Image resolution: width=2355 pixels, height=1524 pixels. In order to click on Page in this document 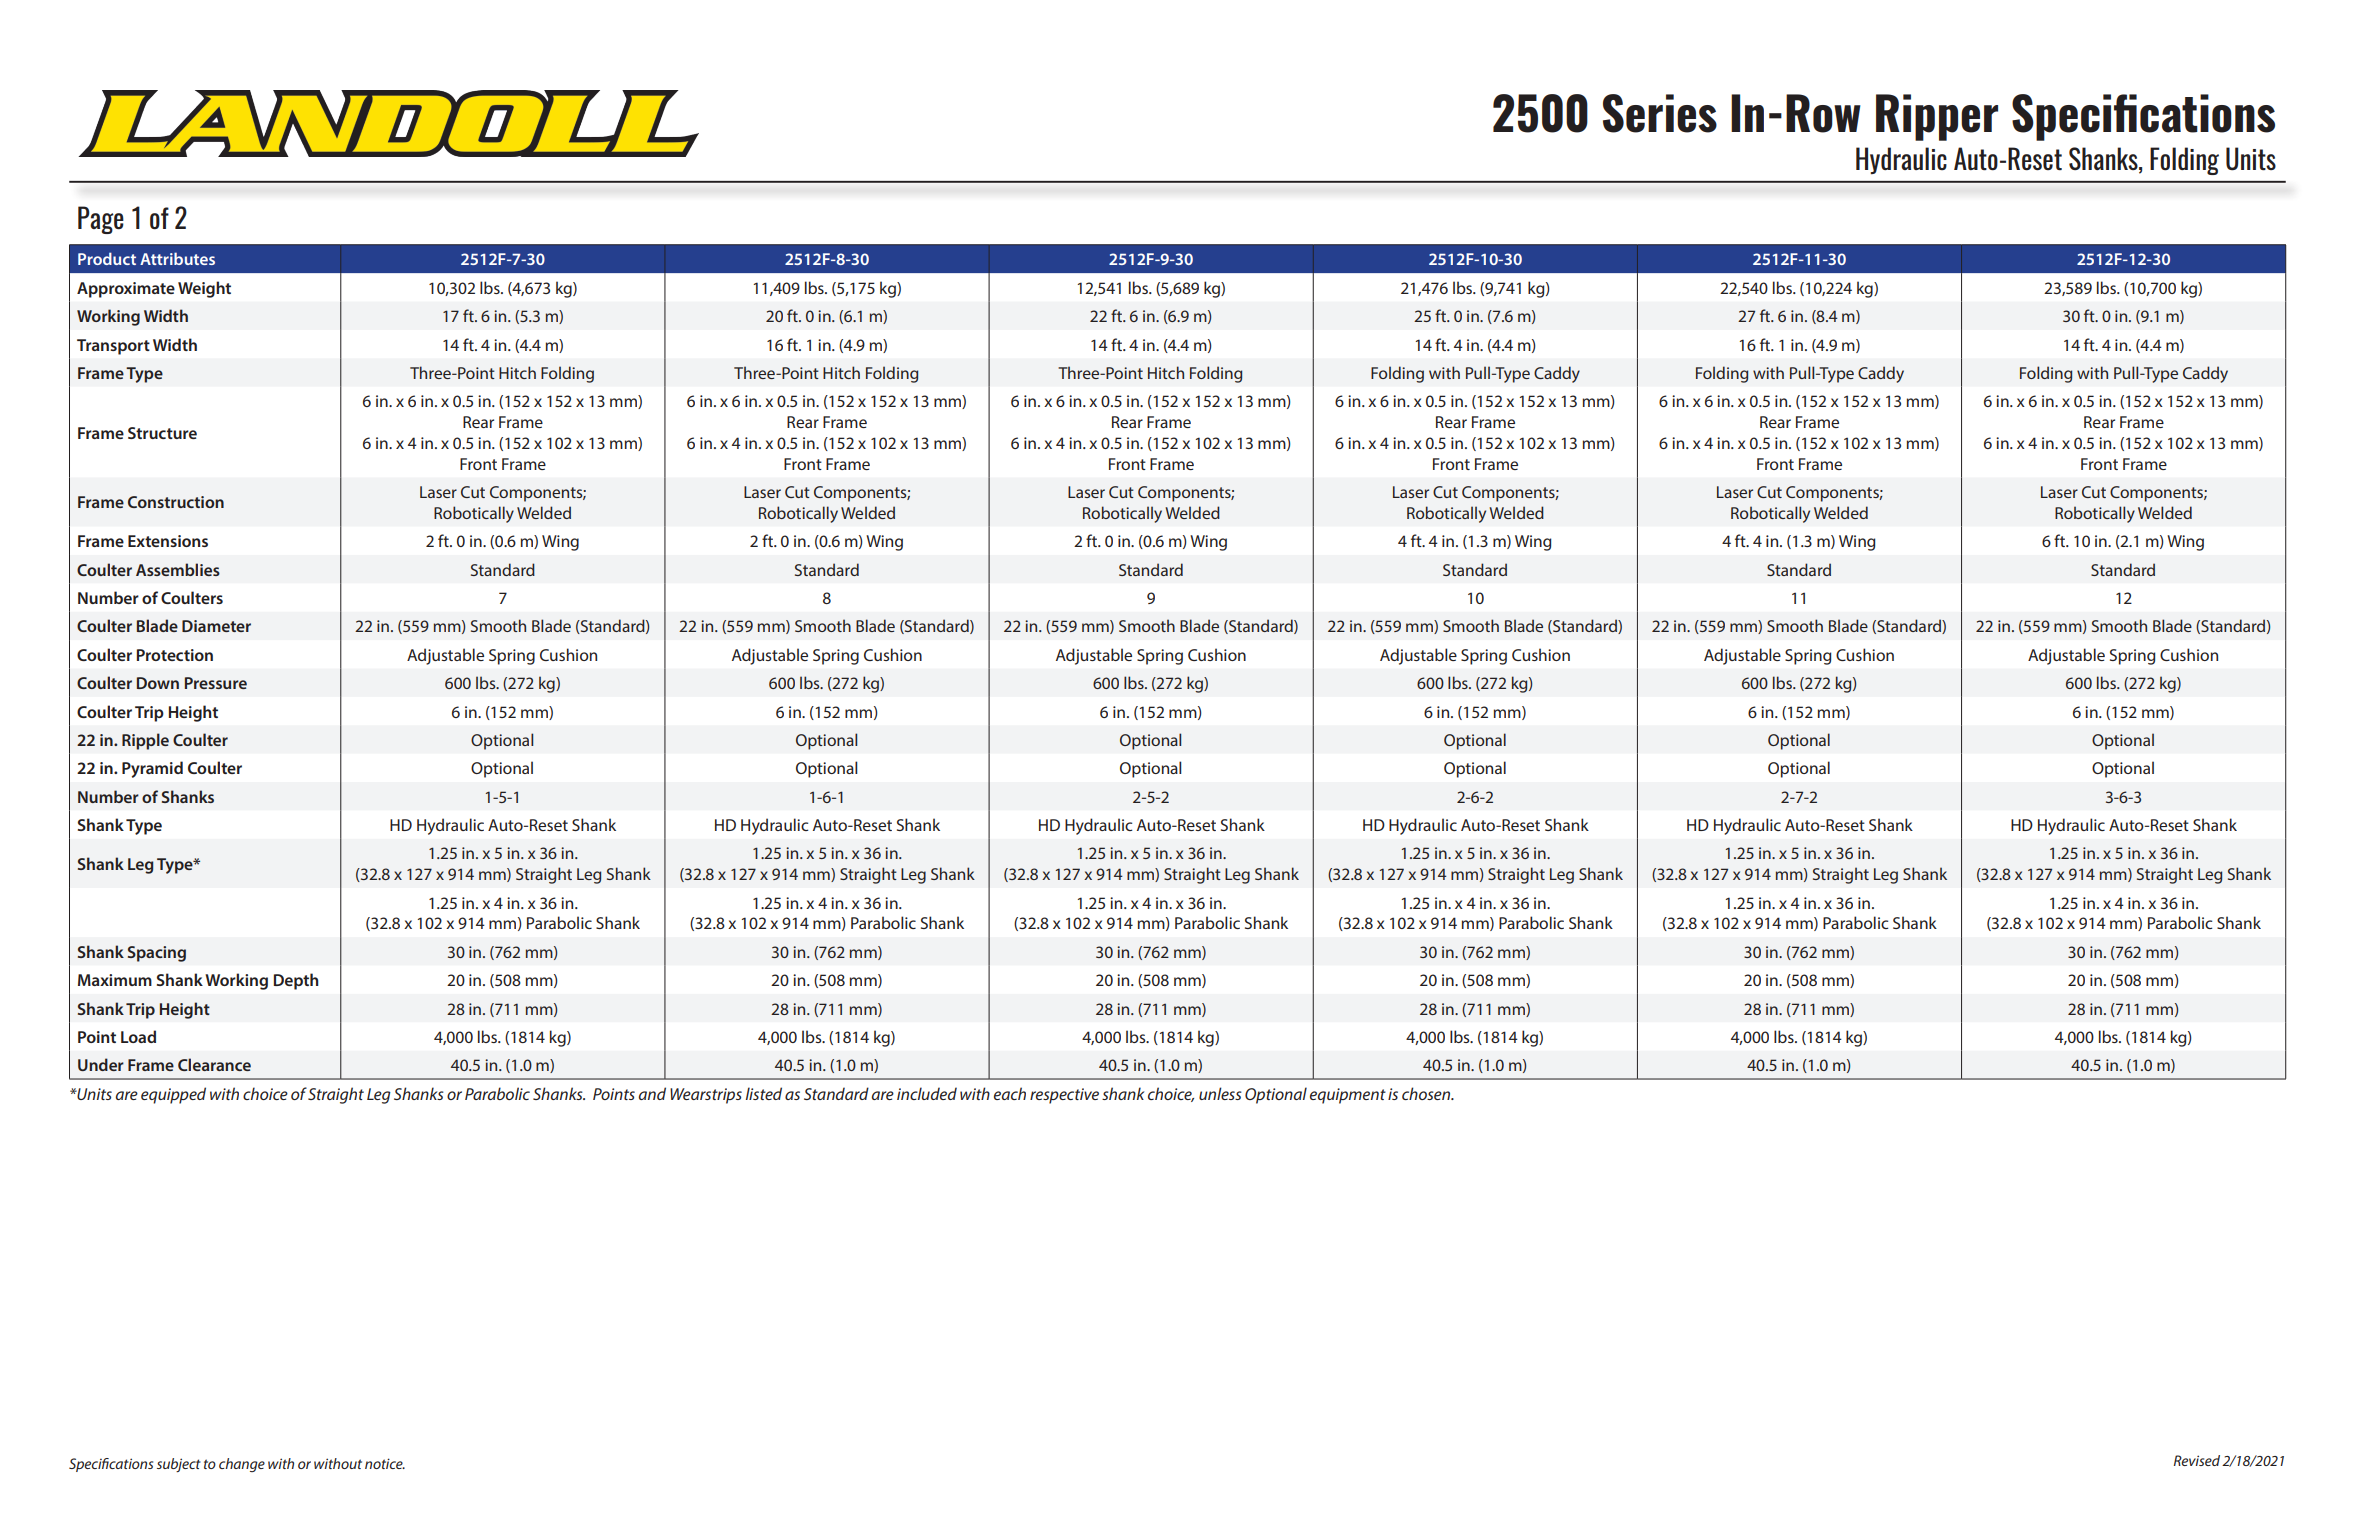, I will do `click(101, 220)`.
